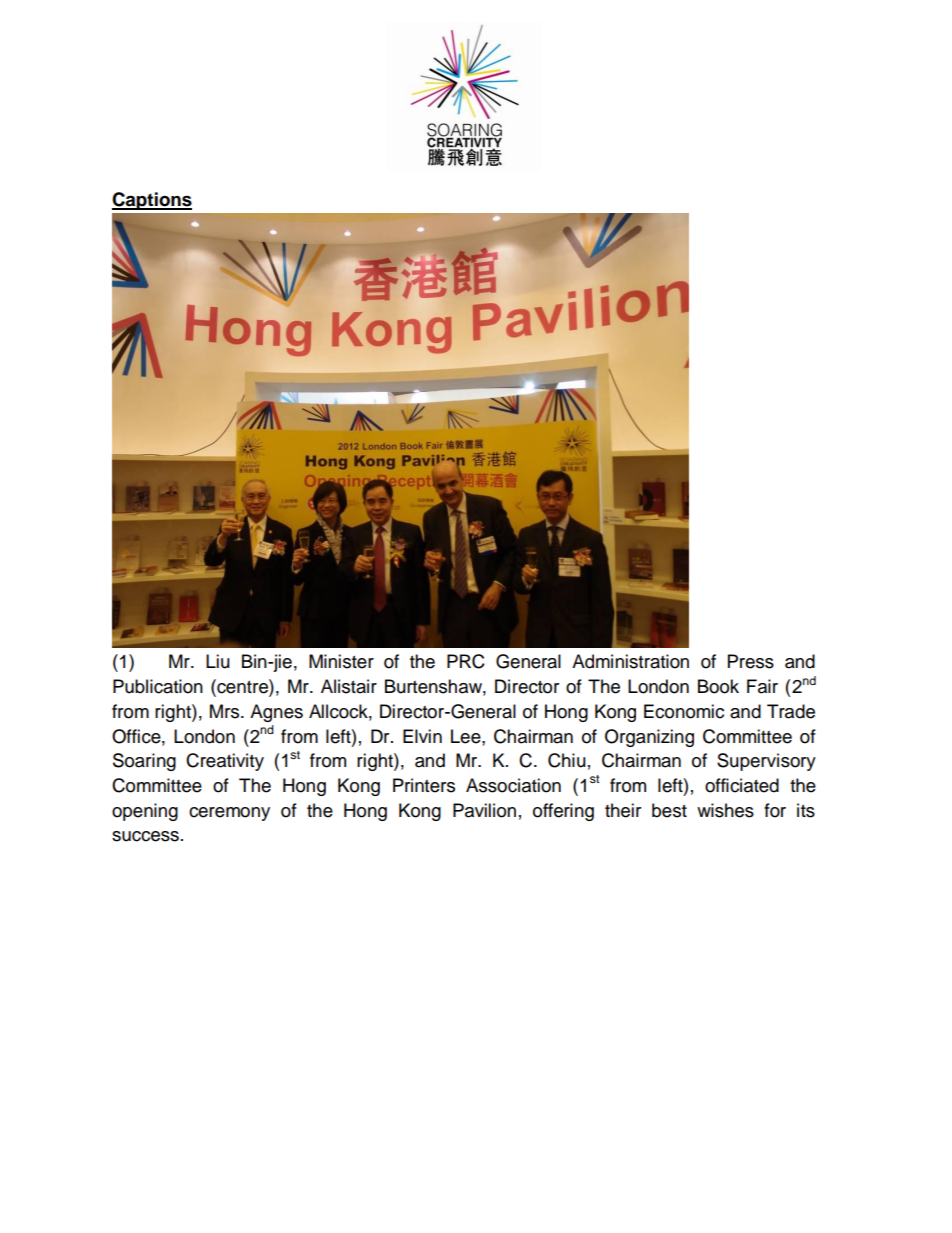 This screenshot has height=1233, width=952. What do you see at coordinates (742, 785) in the screenshot?
I see `officiated` at bounding box center [742, 785].
